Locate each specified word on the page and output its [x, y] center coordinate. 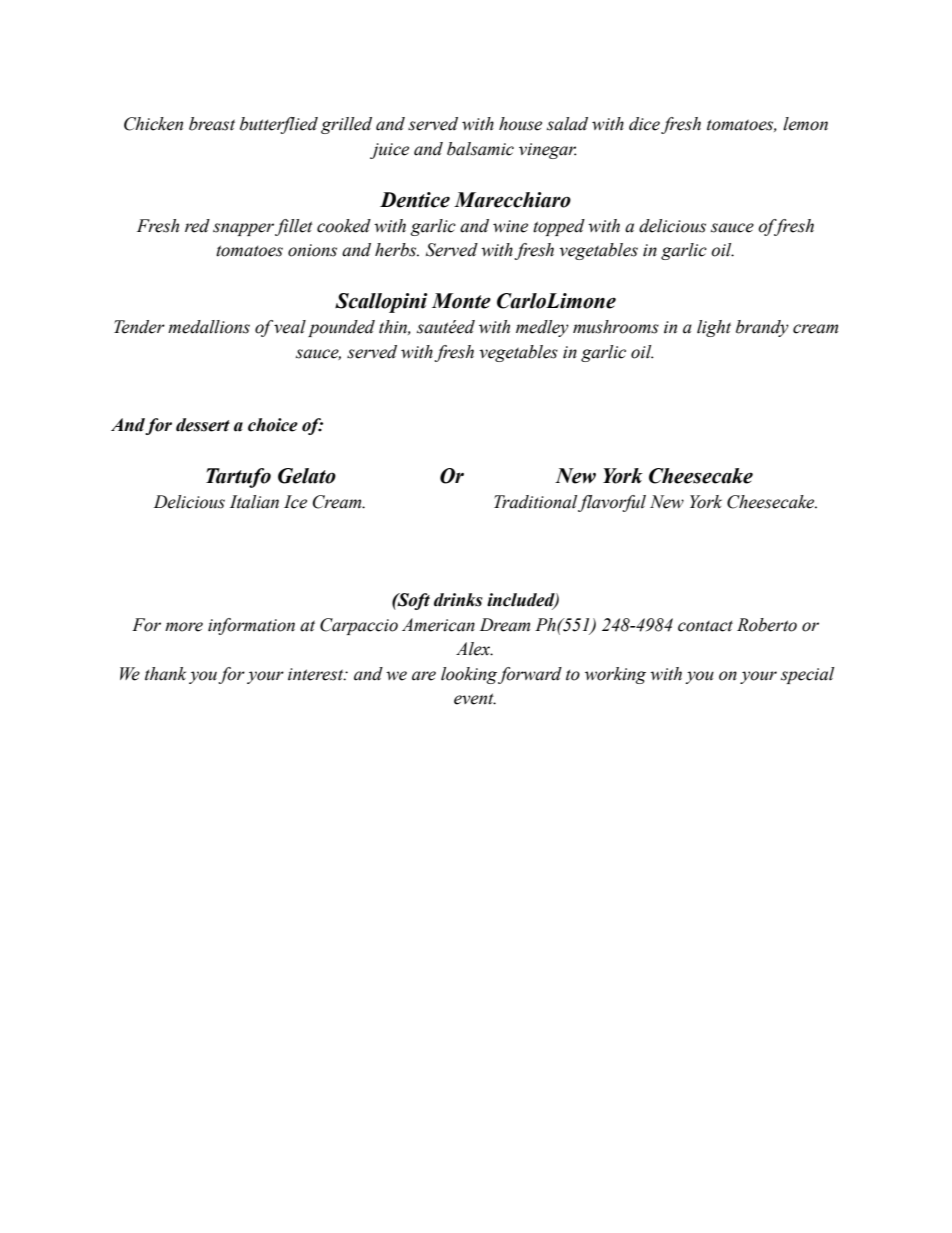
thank [165, 674]
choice [273, 425]
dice [644, 124]
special [807, 675]
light [714, 328]
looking [469, 675]
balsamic [480, 149]
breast [212, 124]
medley [542, 328]
